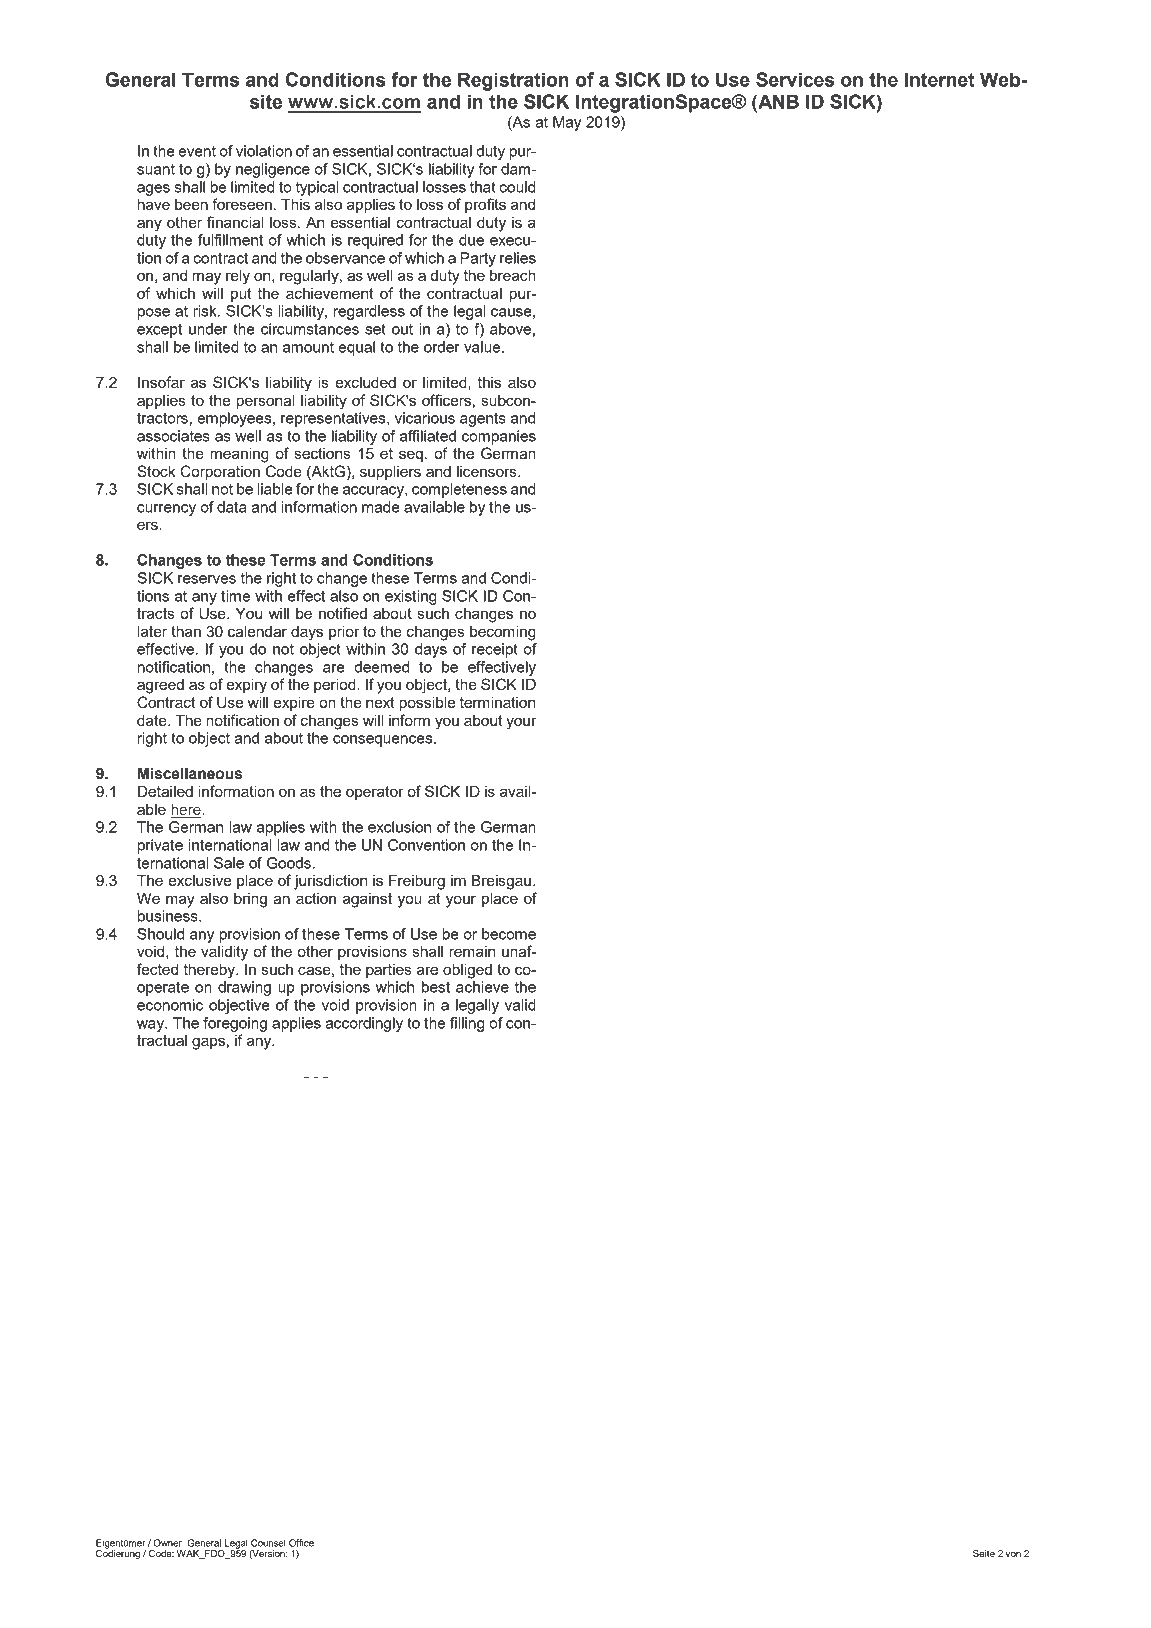 This screenshot has height=1628, width=1151. I want to click on Internet, so click(940, 79).
